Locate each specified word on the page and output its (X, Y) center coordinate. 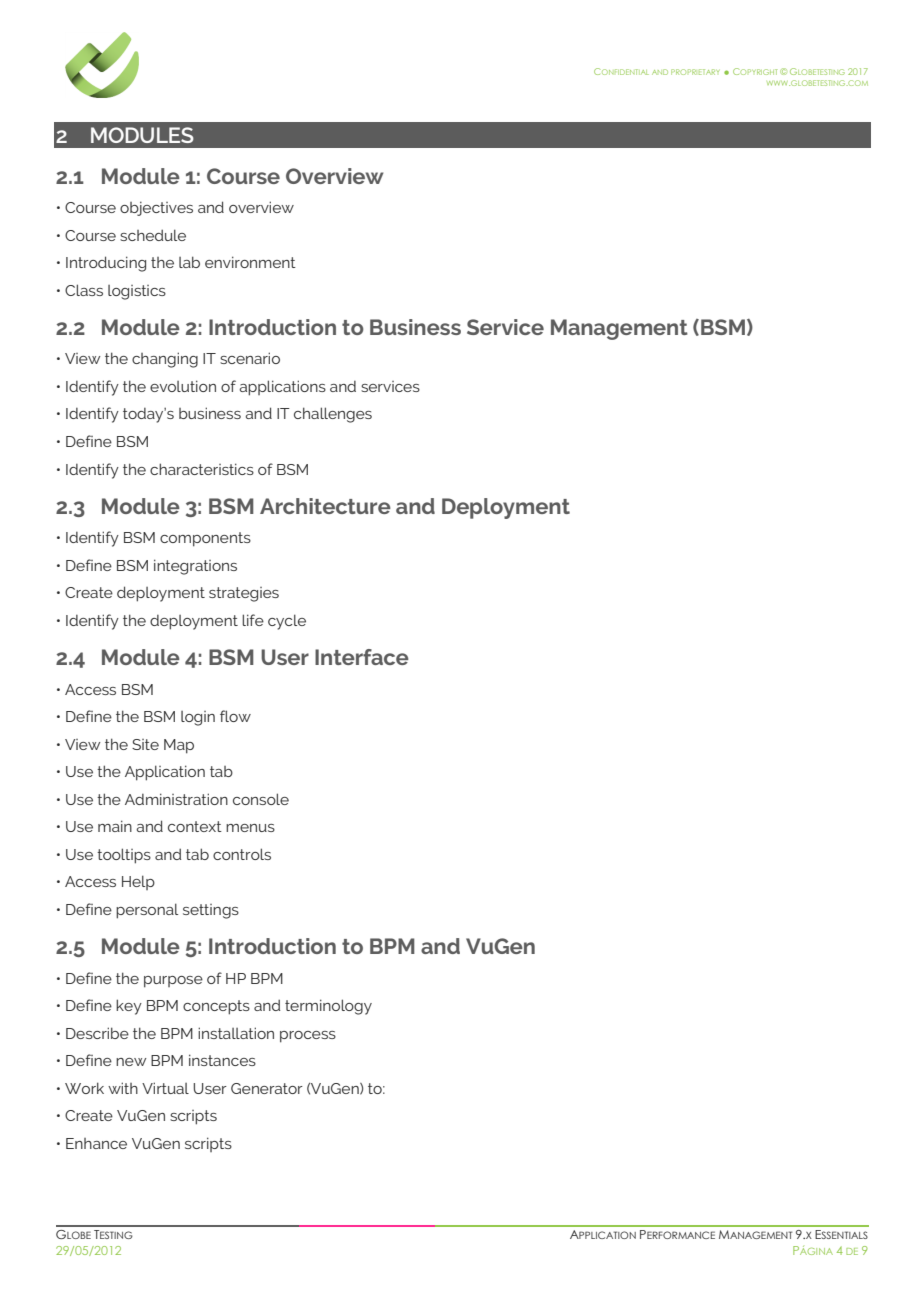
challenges (333, 415)
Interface (362, 657)
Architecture (325, 506)
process (308, 1037)
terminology (328, 1007)
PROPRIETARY (695, 72)
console (261, 799)
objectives (156, 208)
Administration (176, 799)
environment (250, 262)
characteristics (202, 469)
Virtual (165, 1088)
